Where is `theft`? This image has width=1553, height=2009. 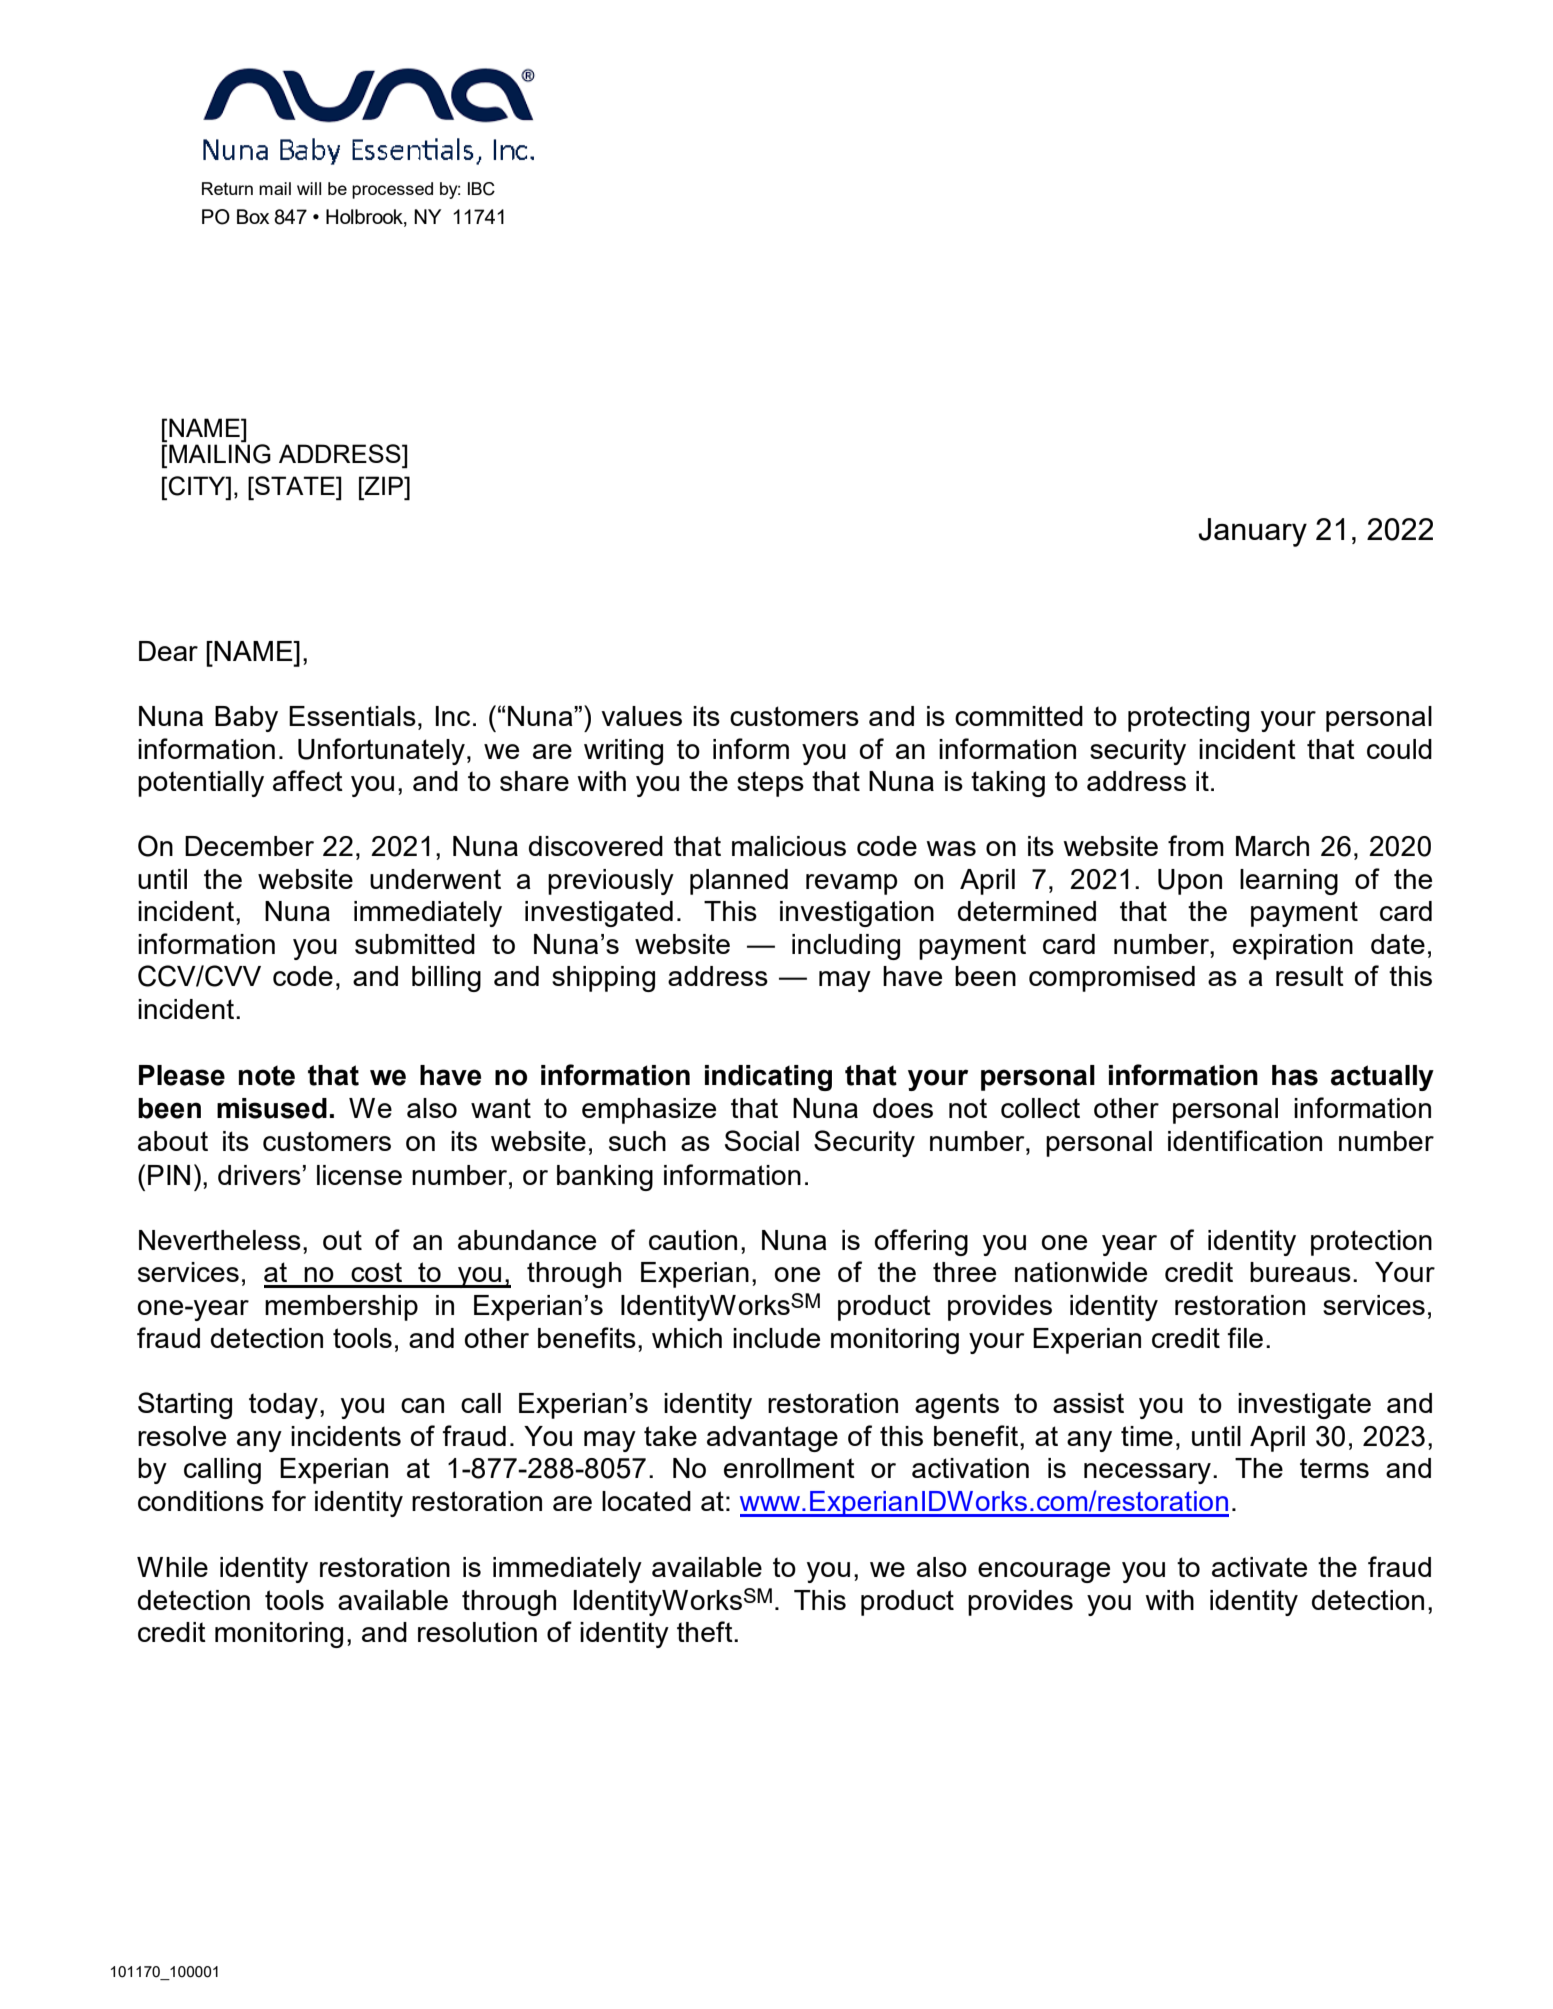 theft is located at coordinates (706, 1631).
